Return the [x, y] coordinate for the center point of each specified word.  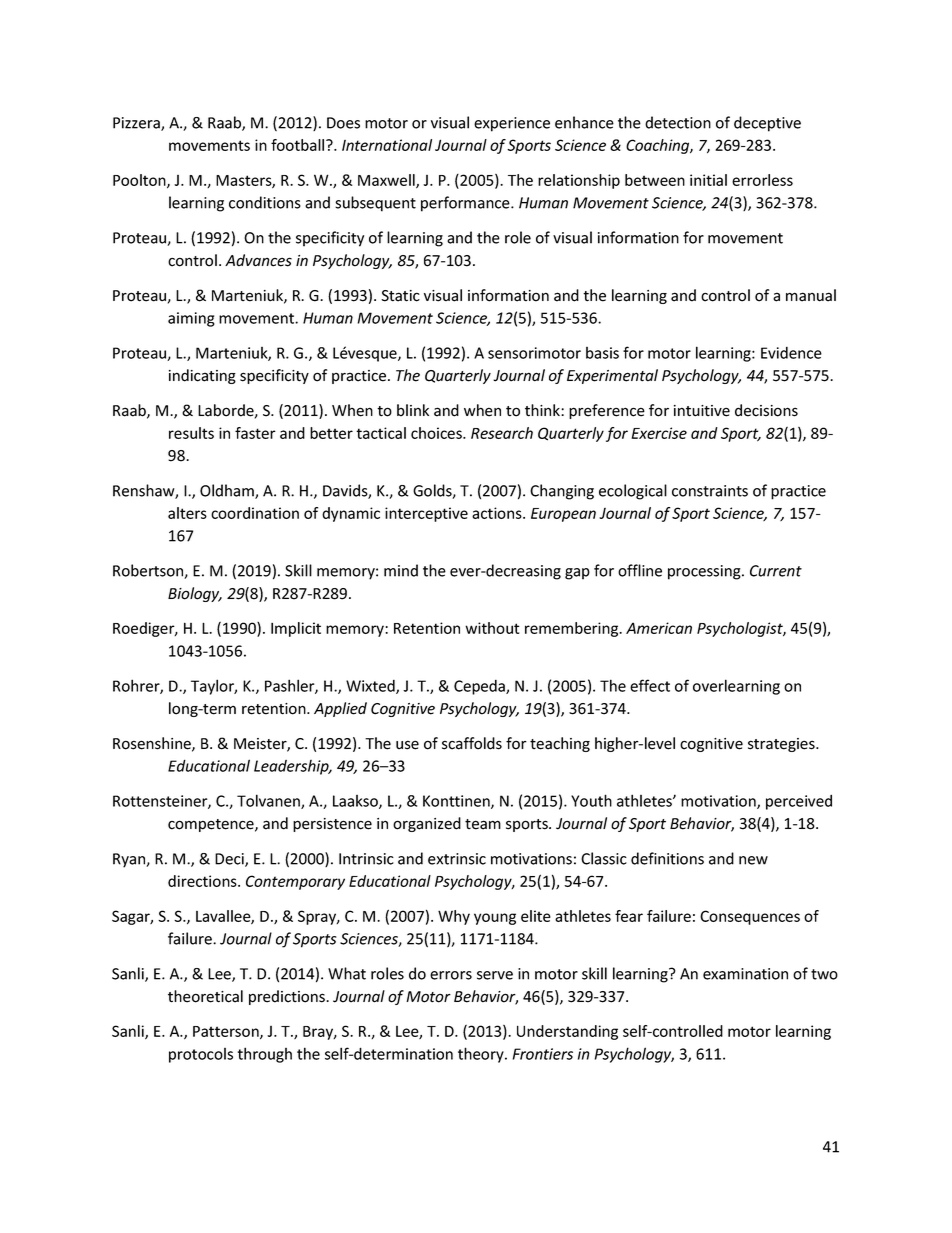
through [265, 1055]
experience [512, 124]
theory [482, 1055]
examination [745, 974]
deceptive [767, 124]
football [299, 145]
